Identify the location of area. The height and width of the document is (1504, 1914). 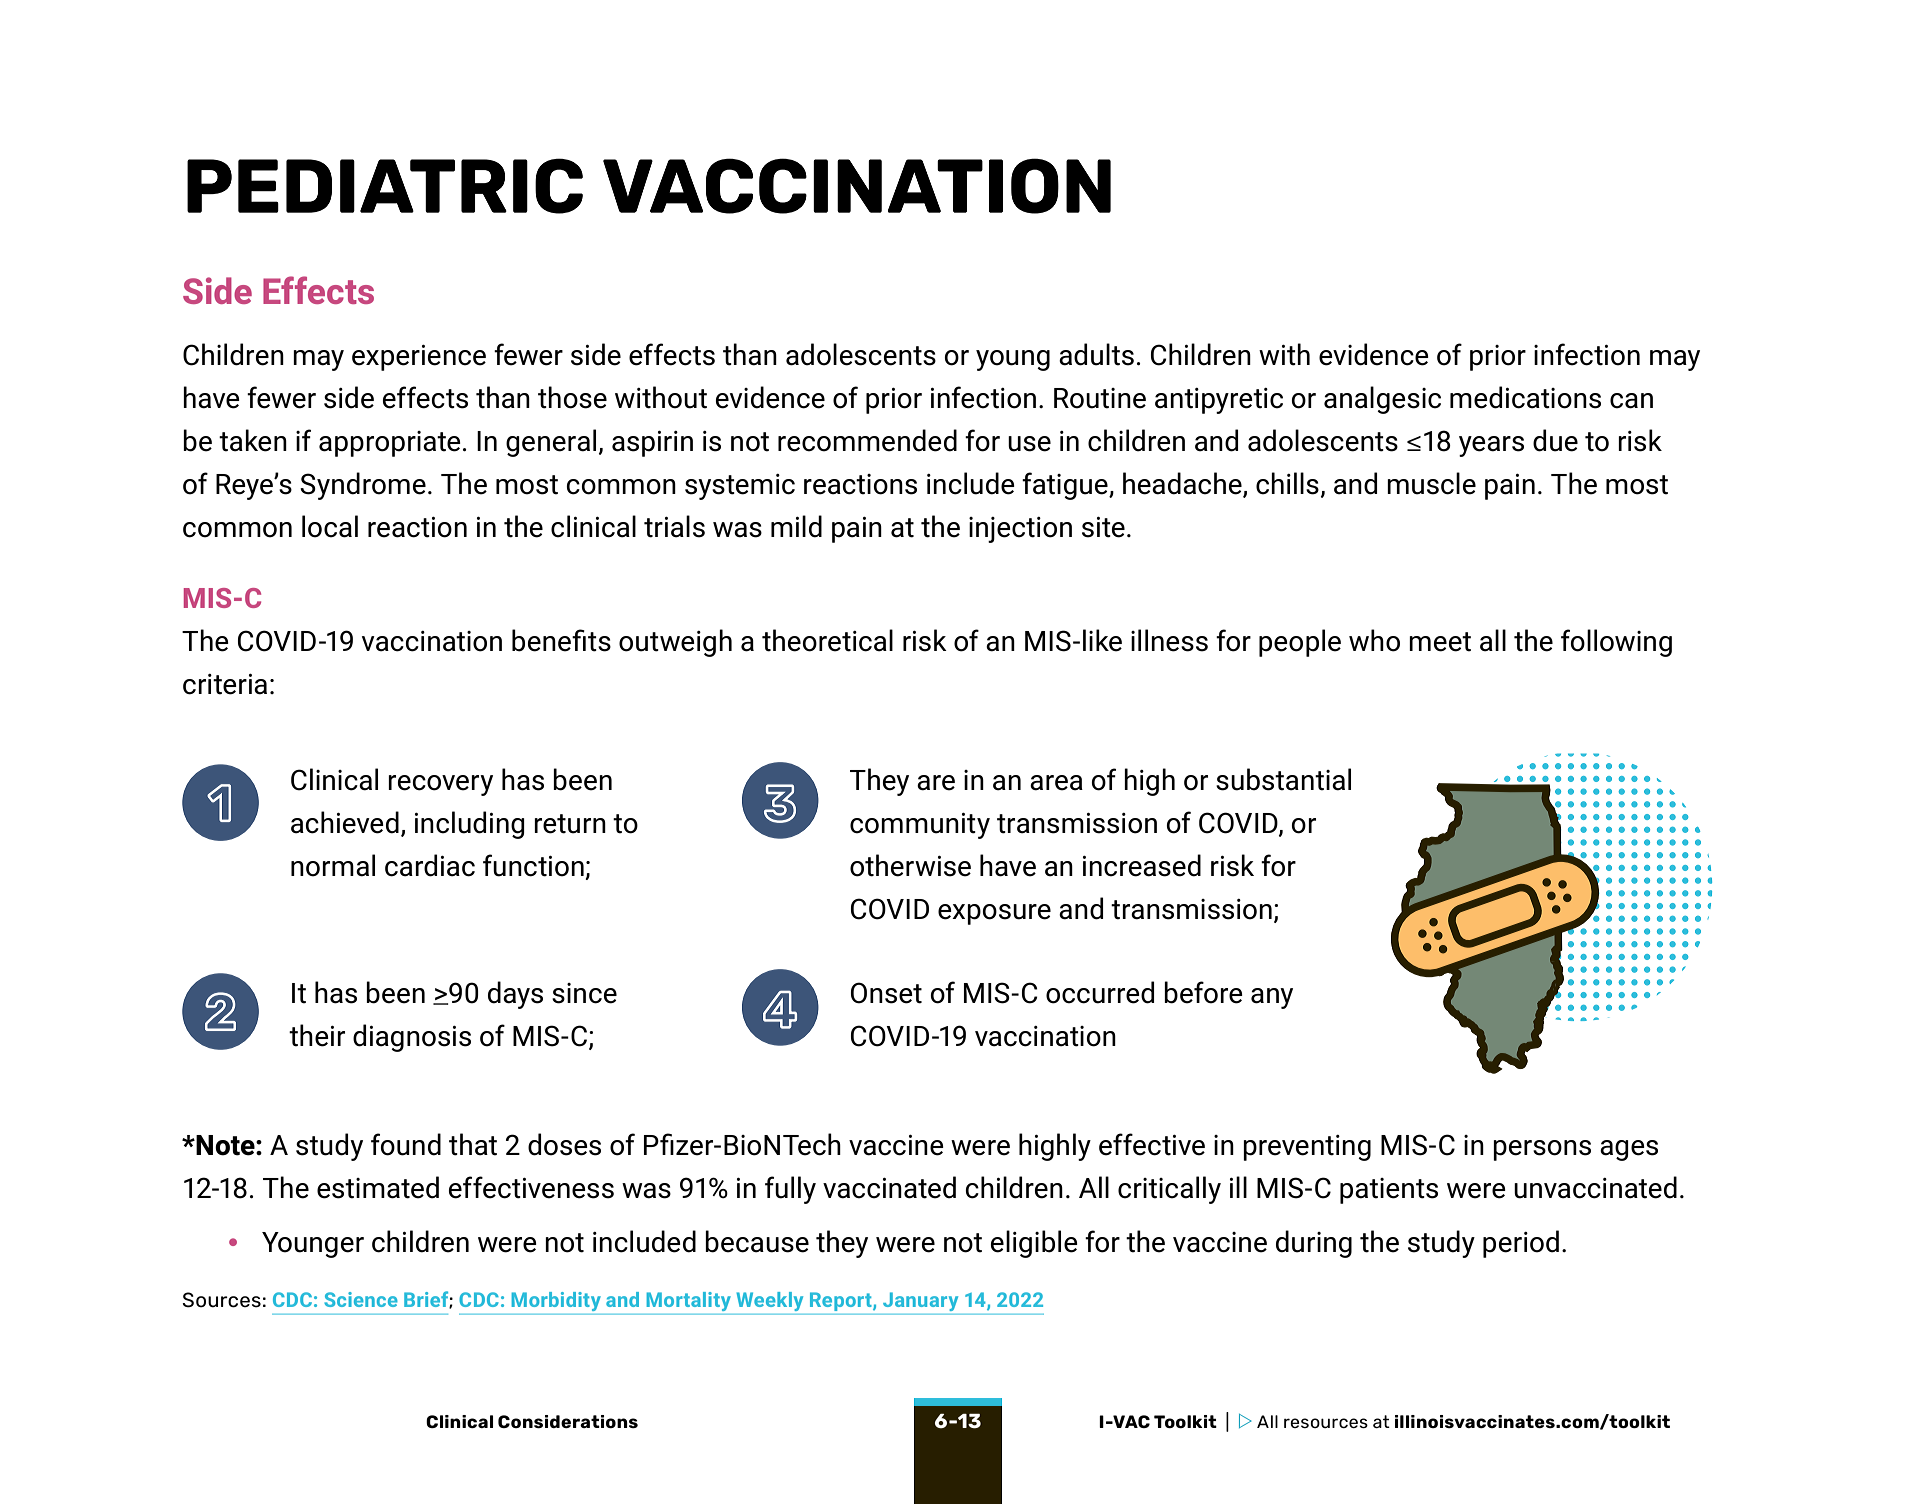
(1056, 783).
